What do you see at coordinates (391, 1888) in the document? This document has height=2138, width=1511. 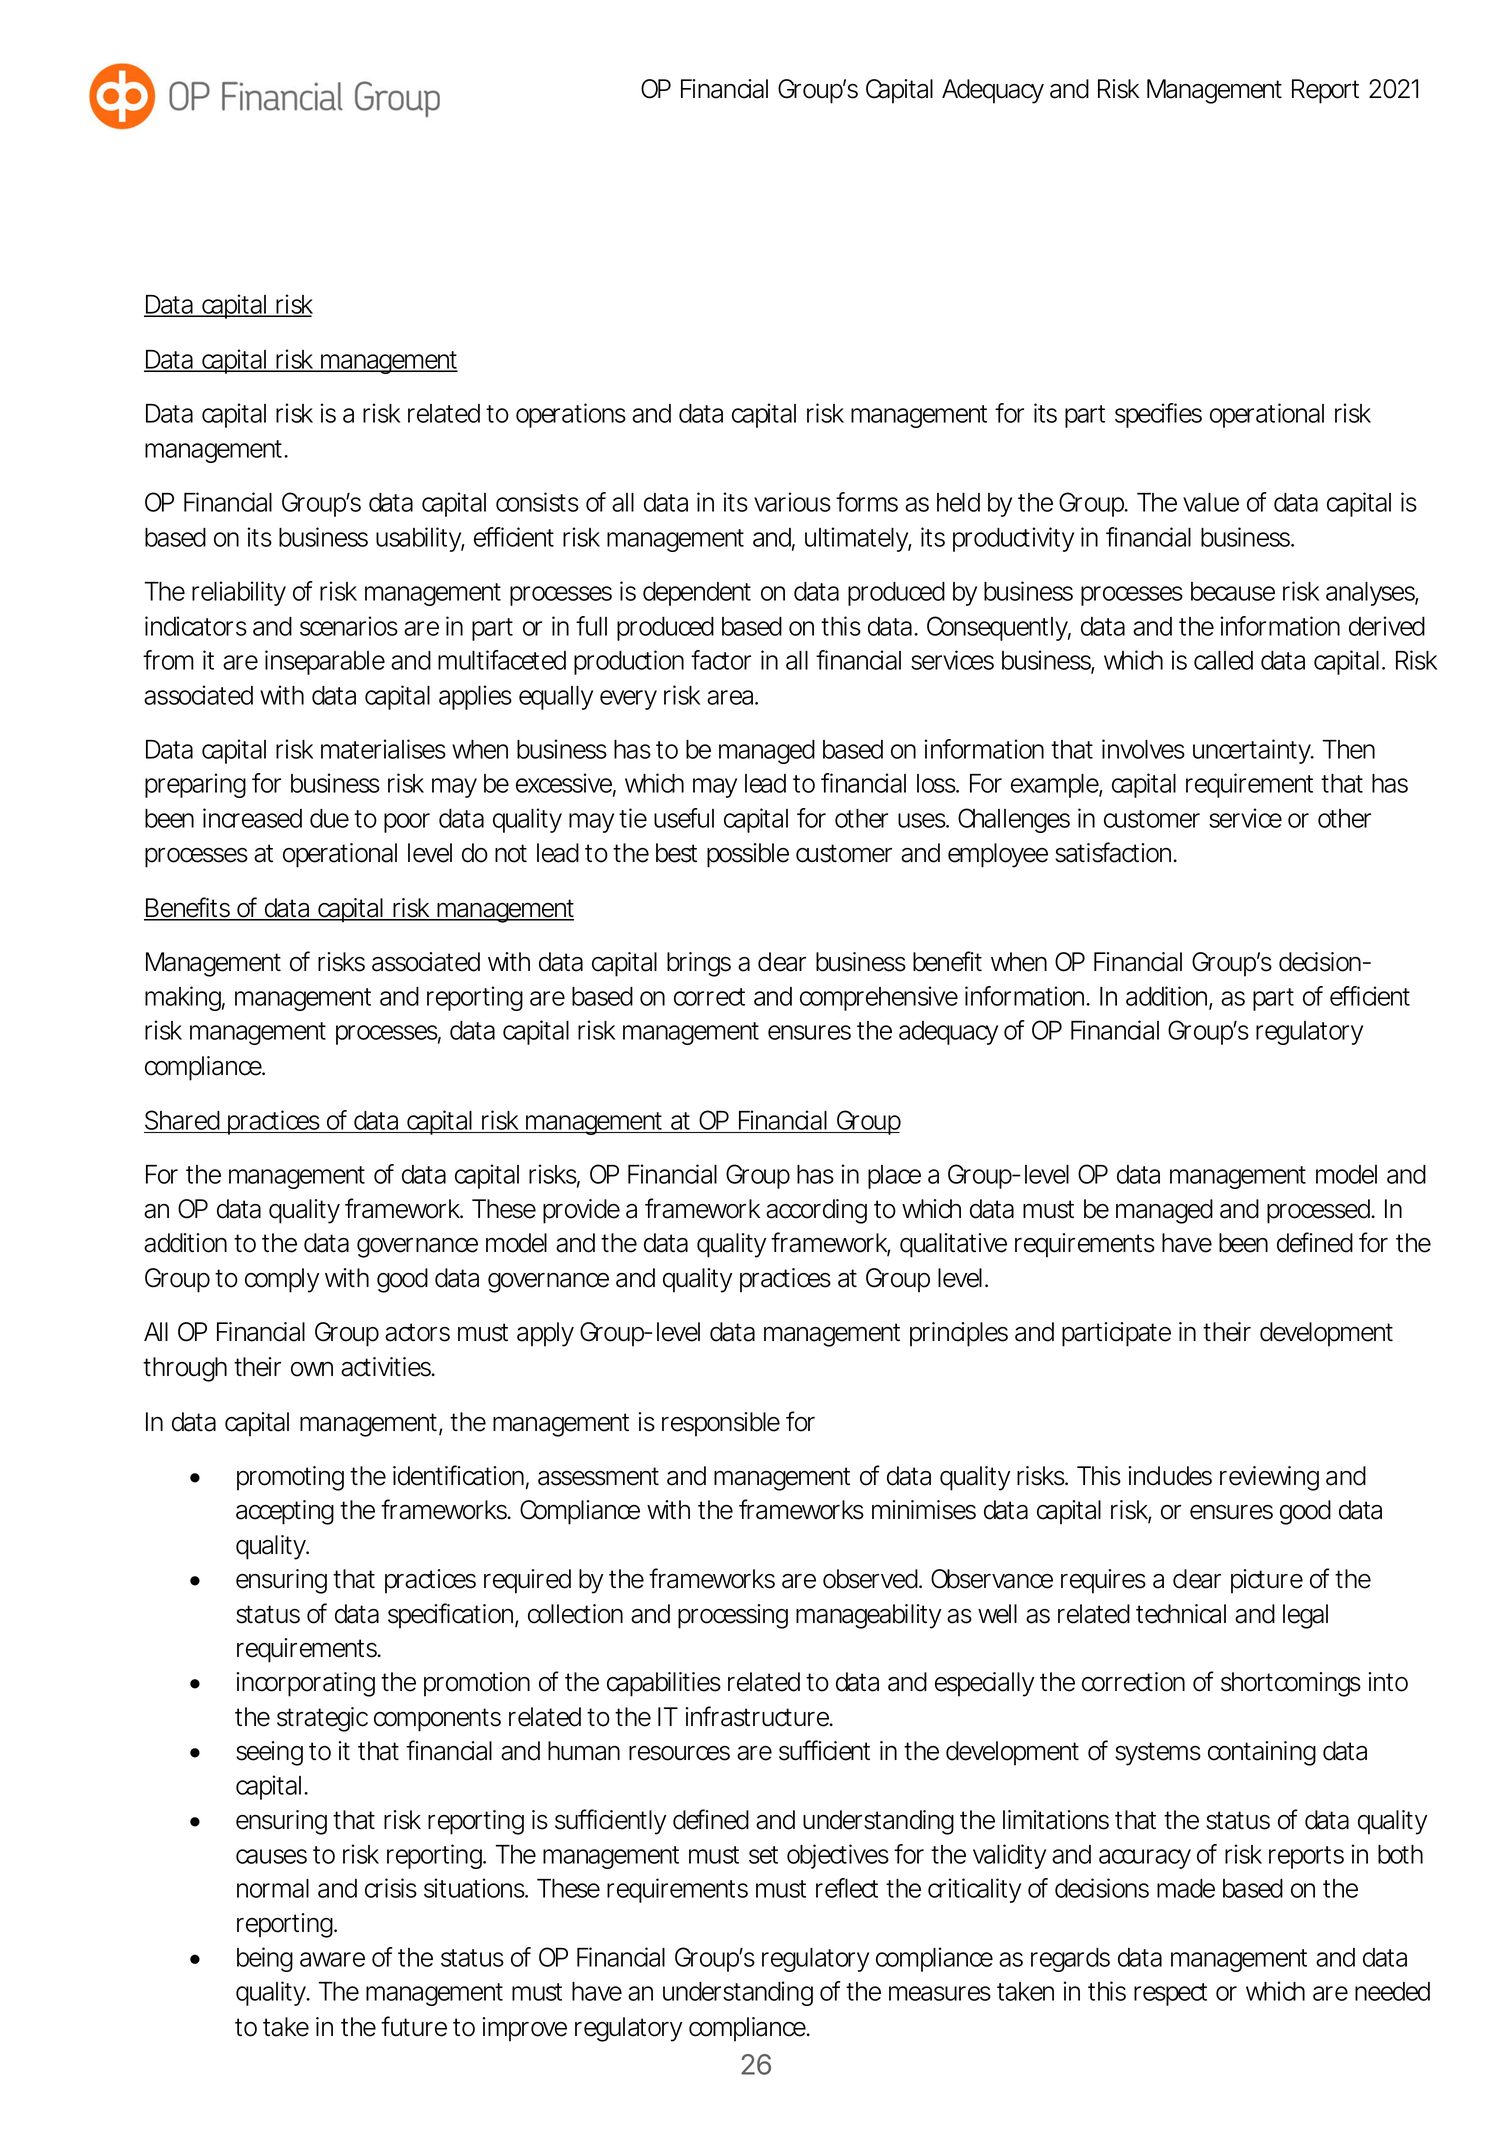 I see `crisis` at bounding box center [391, 1888].
